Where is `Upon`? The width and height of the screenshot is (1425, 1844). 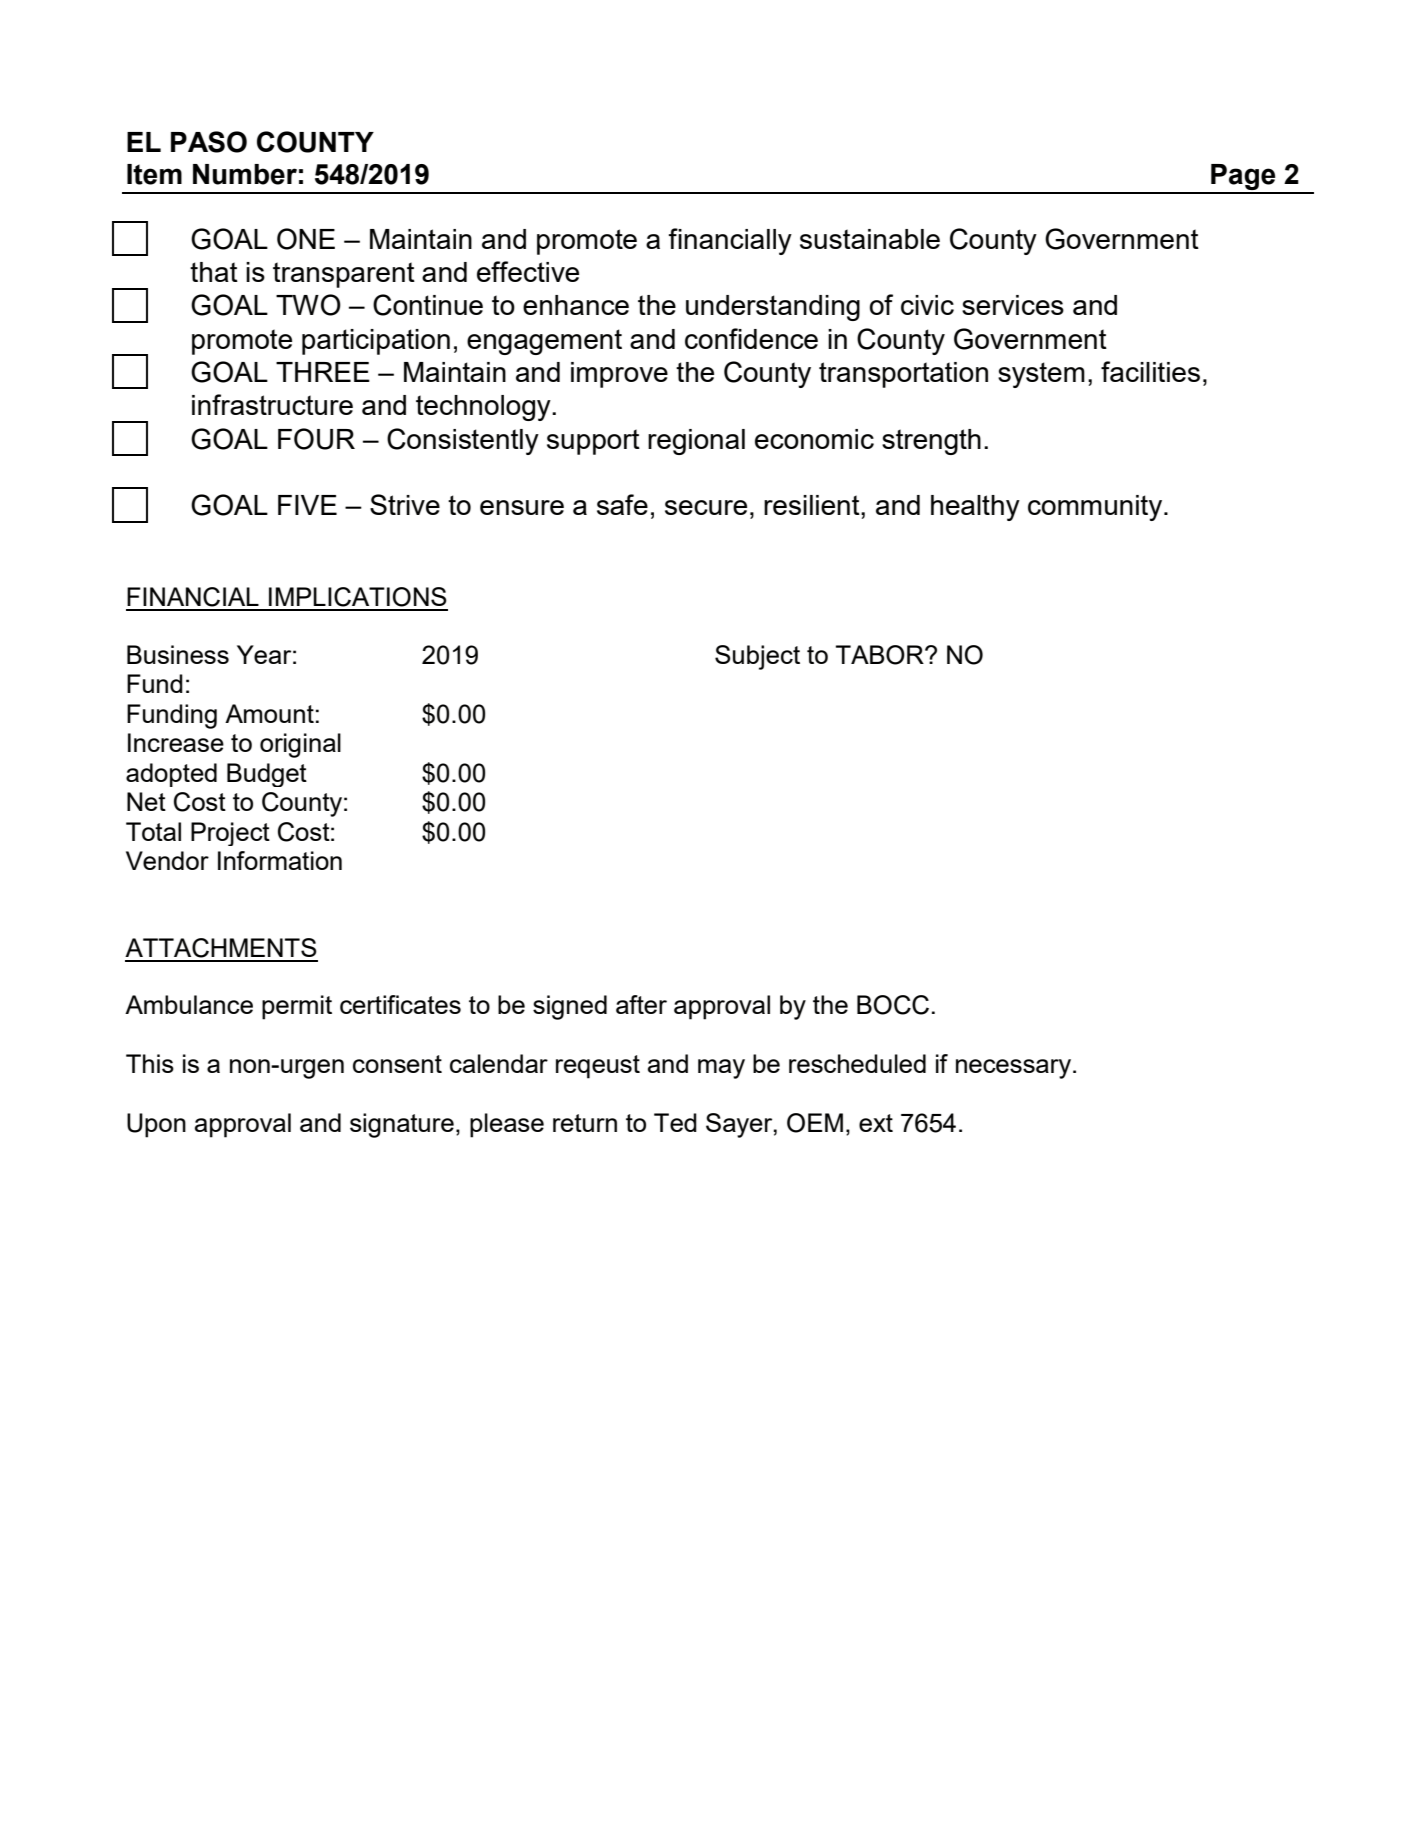 Upon is located at coordinates (156, 1125).
